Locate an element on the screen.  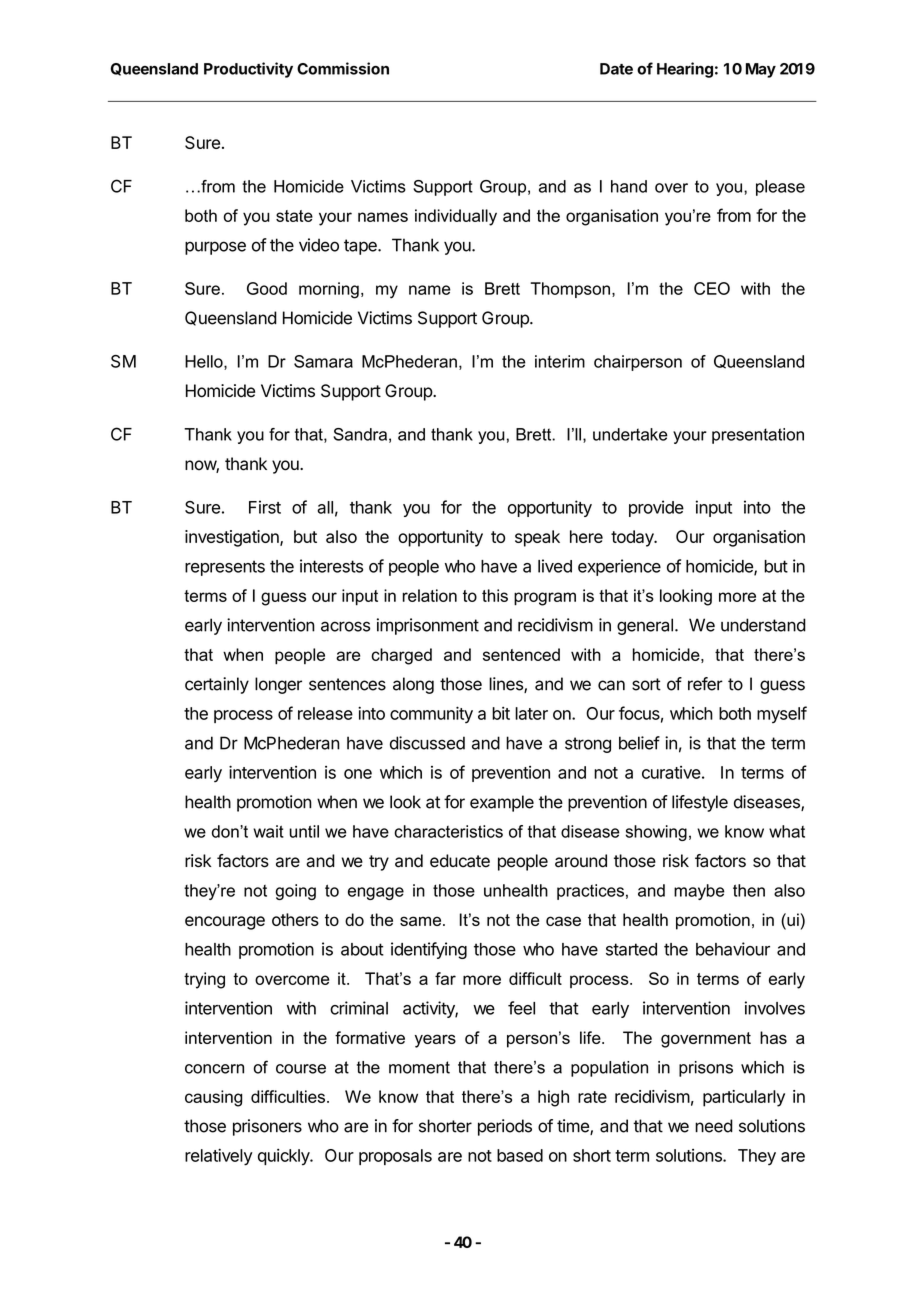
prisoners is located at coordinates (267, 1127).
